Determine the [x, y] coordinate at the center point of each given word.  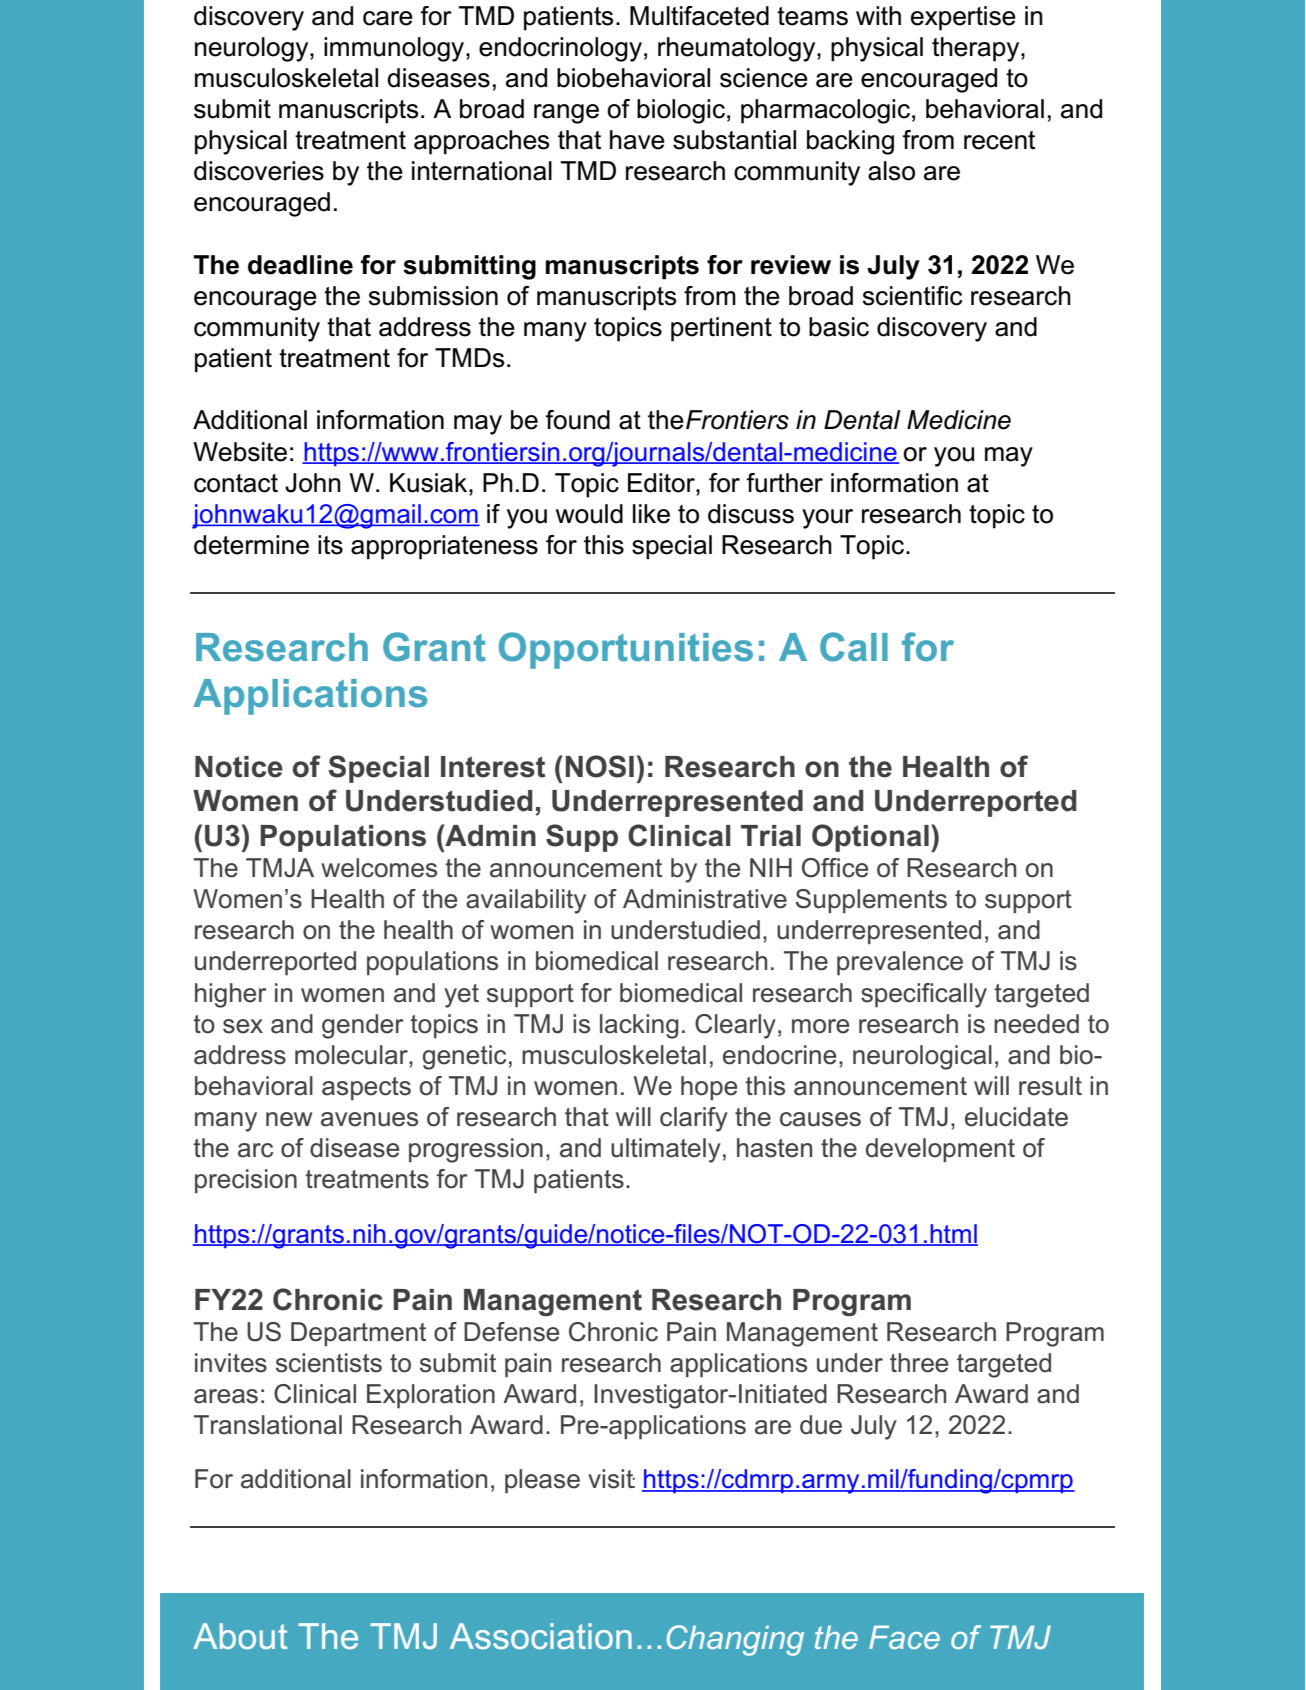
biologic [681, 111]
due [821, 1425]
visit [611, 1479]
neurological [922, 1057]
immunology [395, 49]
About [240, 1636]
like [651, 514]
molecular [352, 1055]
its [330, 545]
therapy [977, 49]
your [827, 519]
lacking [639, 1026]
